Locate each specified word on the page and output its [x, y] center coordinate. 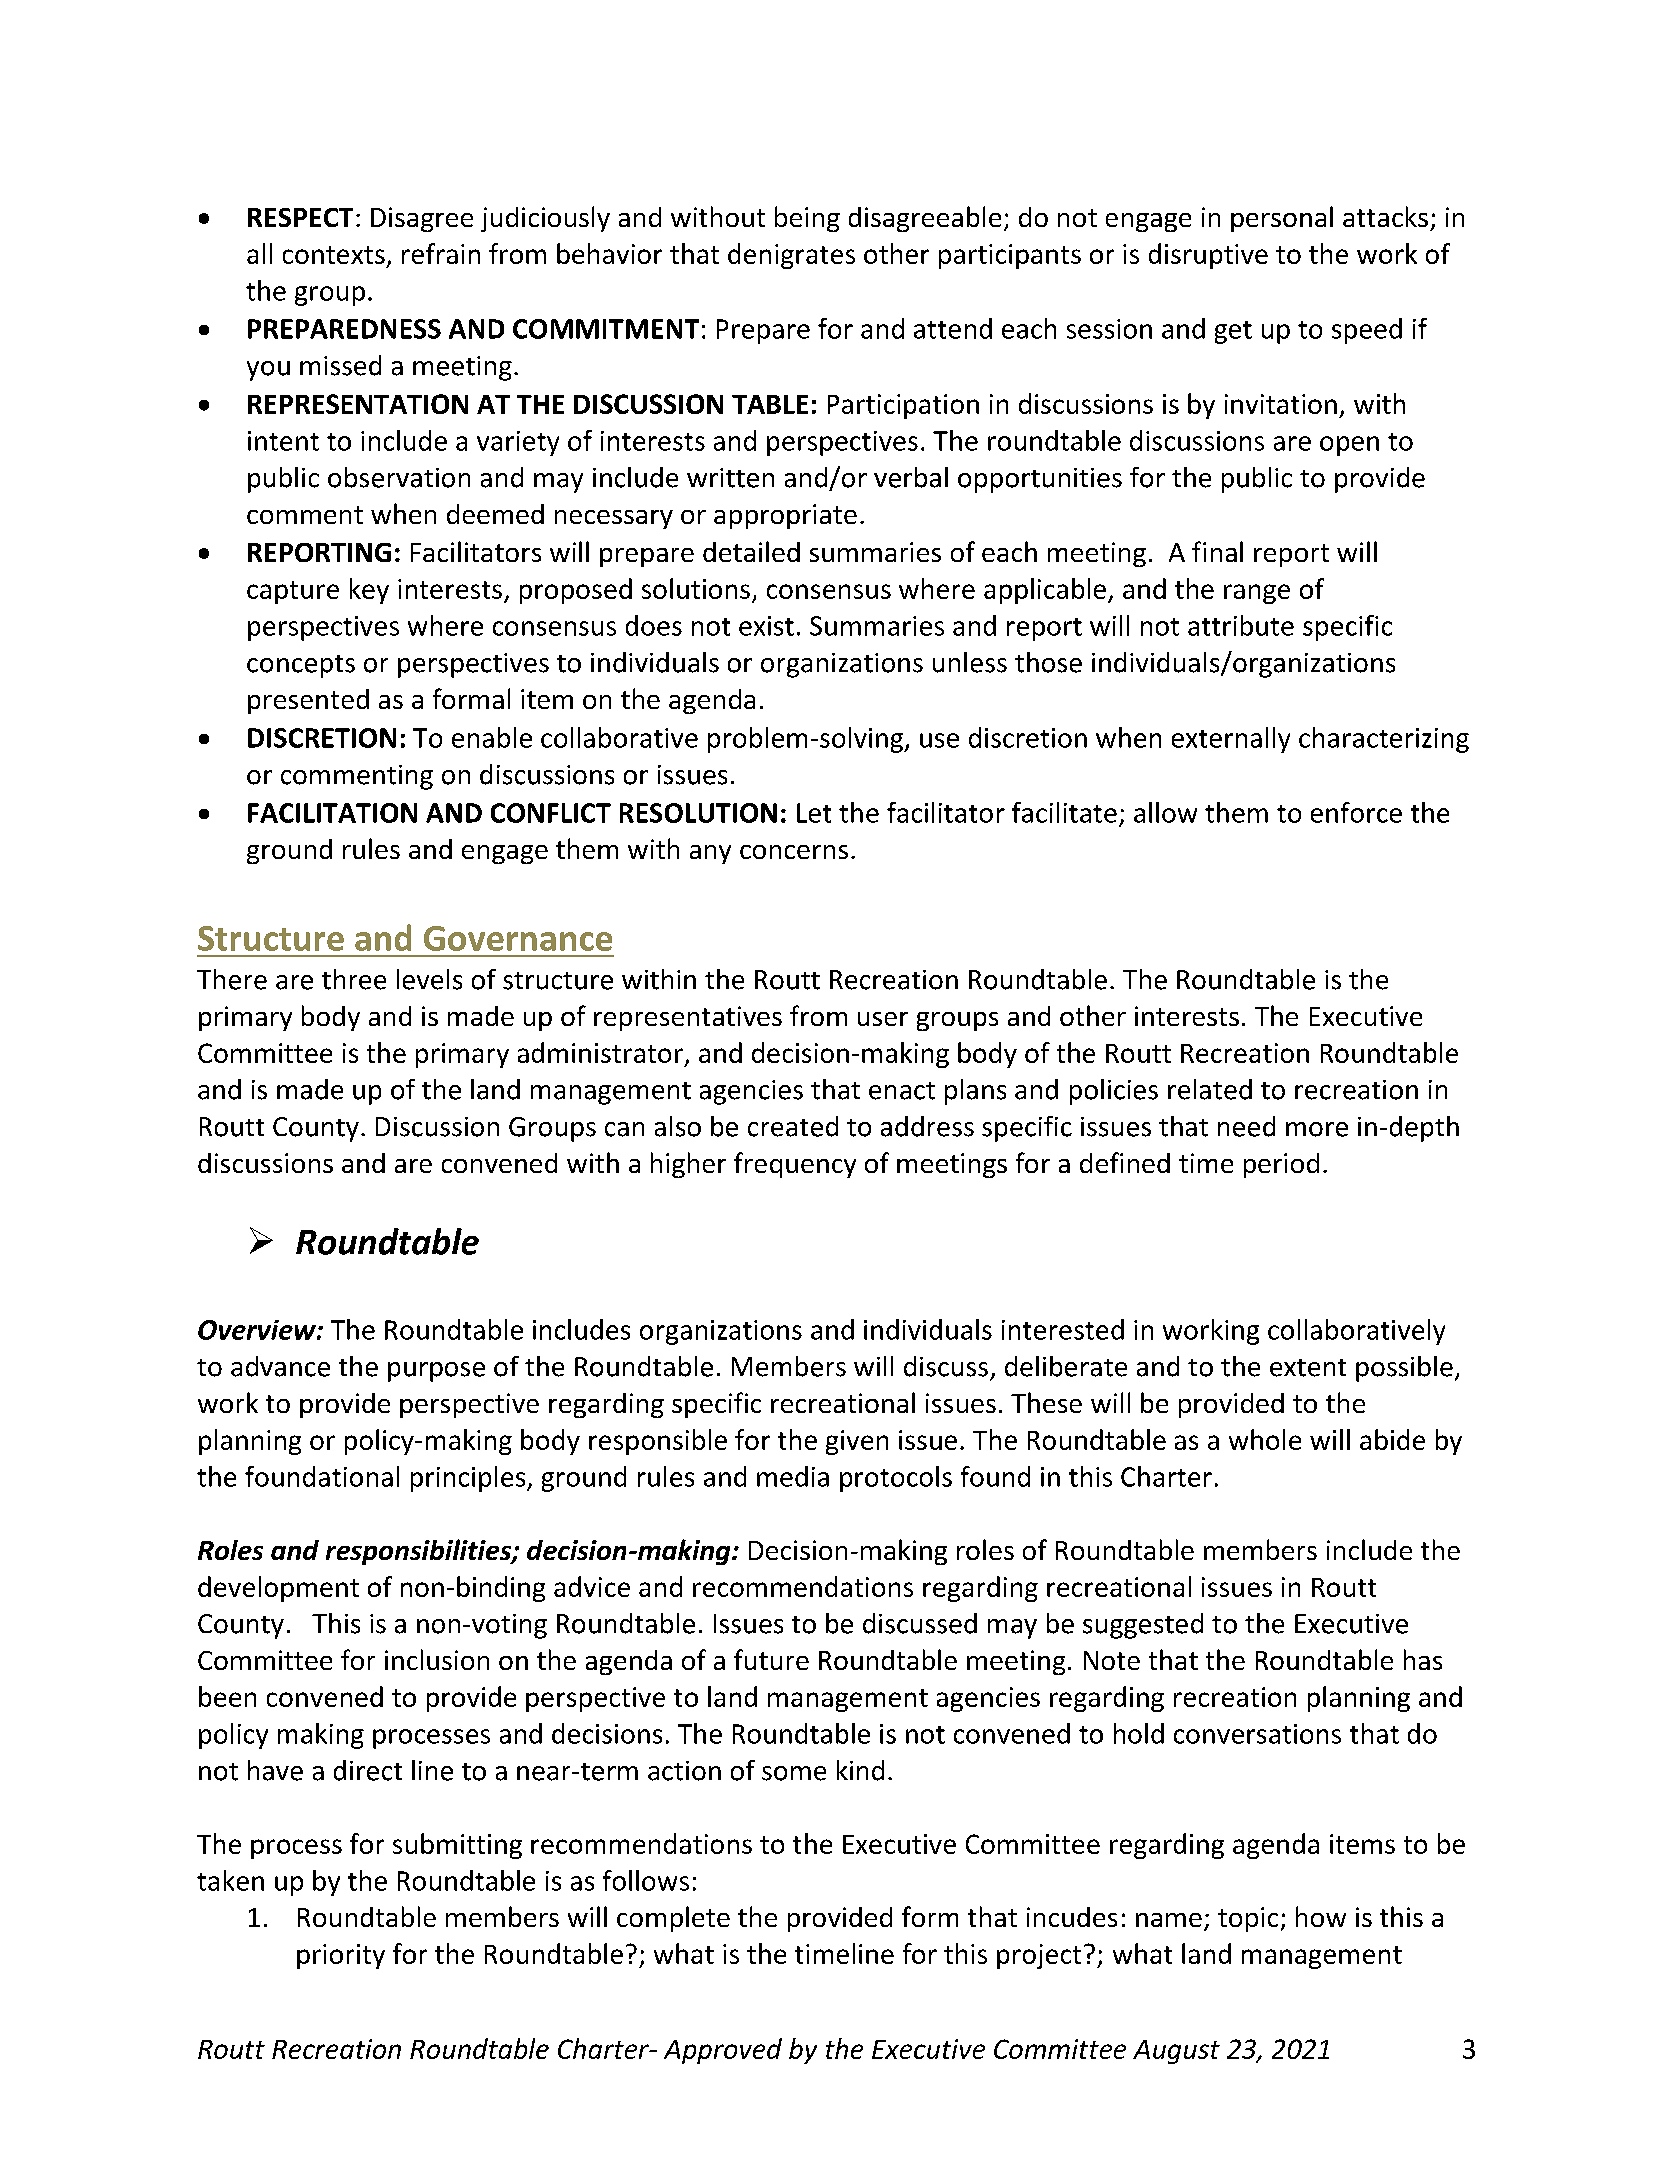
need [1246, 1126]
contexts [334, 255]
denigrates [791, 256]
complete [673, 1919]
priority [341, 1956]
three [354, 979]
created [793, 1126]
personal [1282, 219]
